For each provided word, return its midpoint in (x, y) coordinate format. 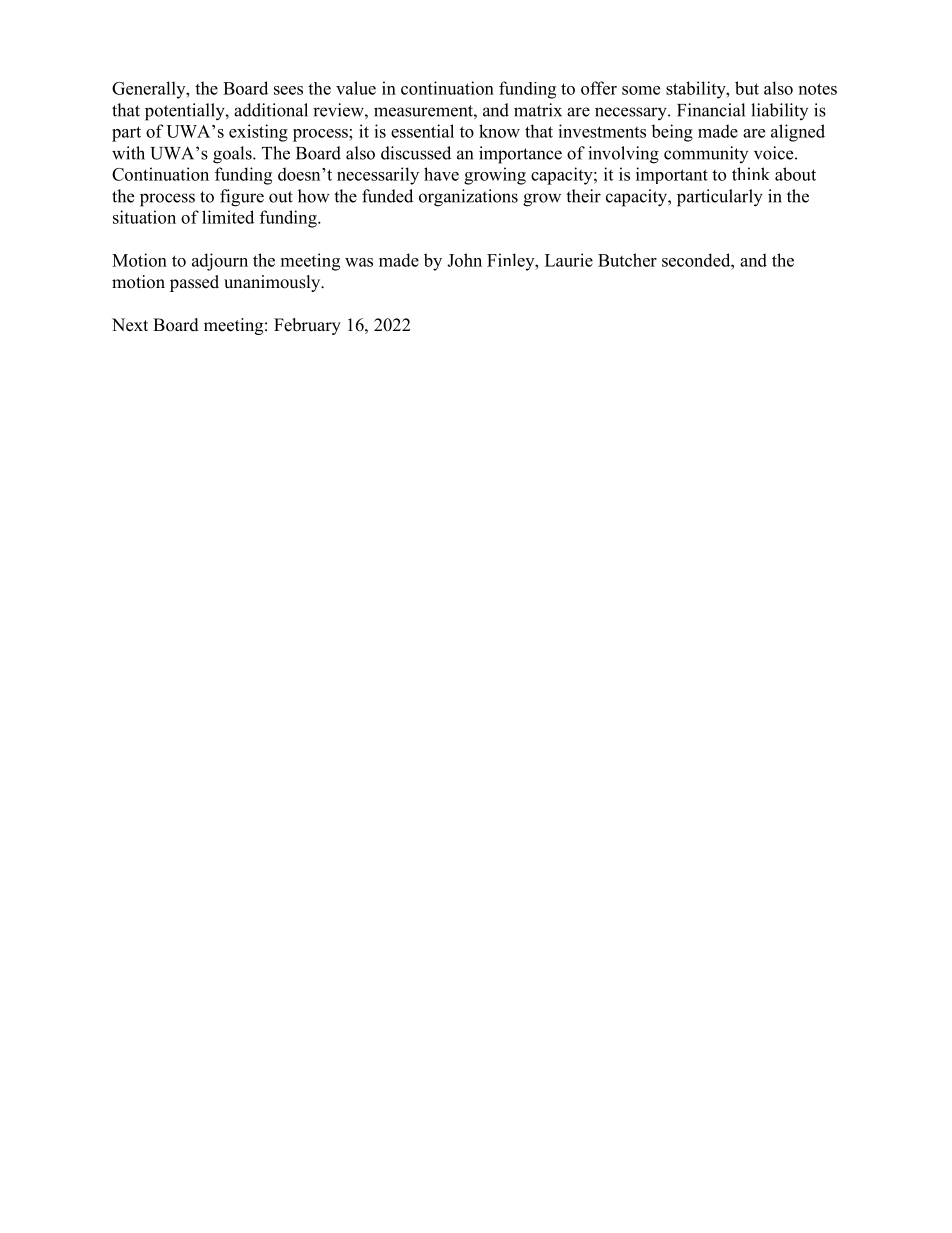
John (464, 260)
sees (288, 90)
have (441, 174)
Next (130, 325)
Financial (711, 110)
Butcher (627, 260)
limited (228, 217)
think (751, 174)
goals (233, 155)
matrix (538, 110)
